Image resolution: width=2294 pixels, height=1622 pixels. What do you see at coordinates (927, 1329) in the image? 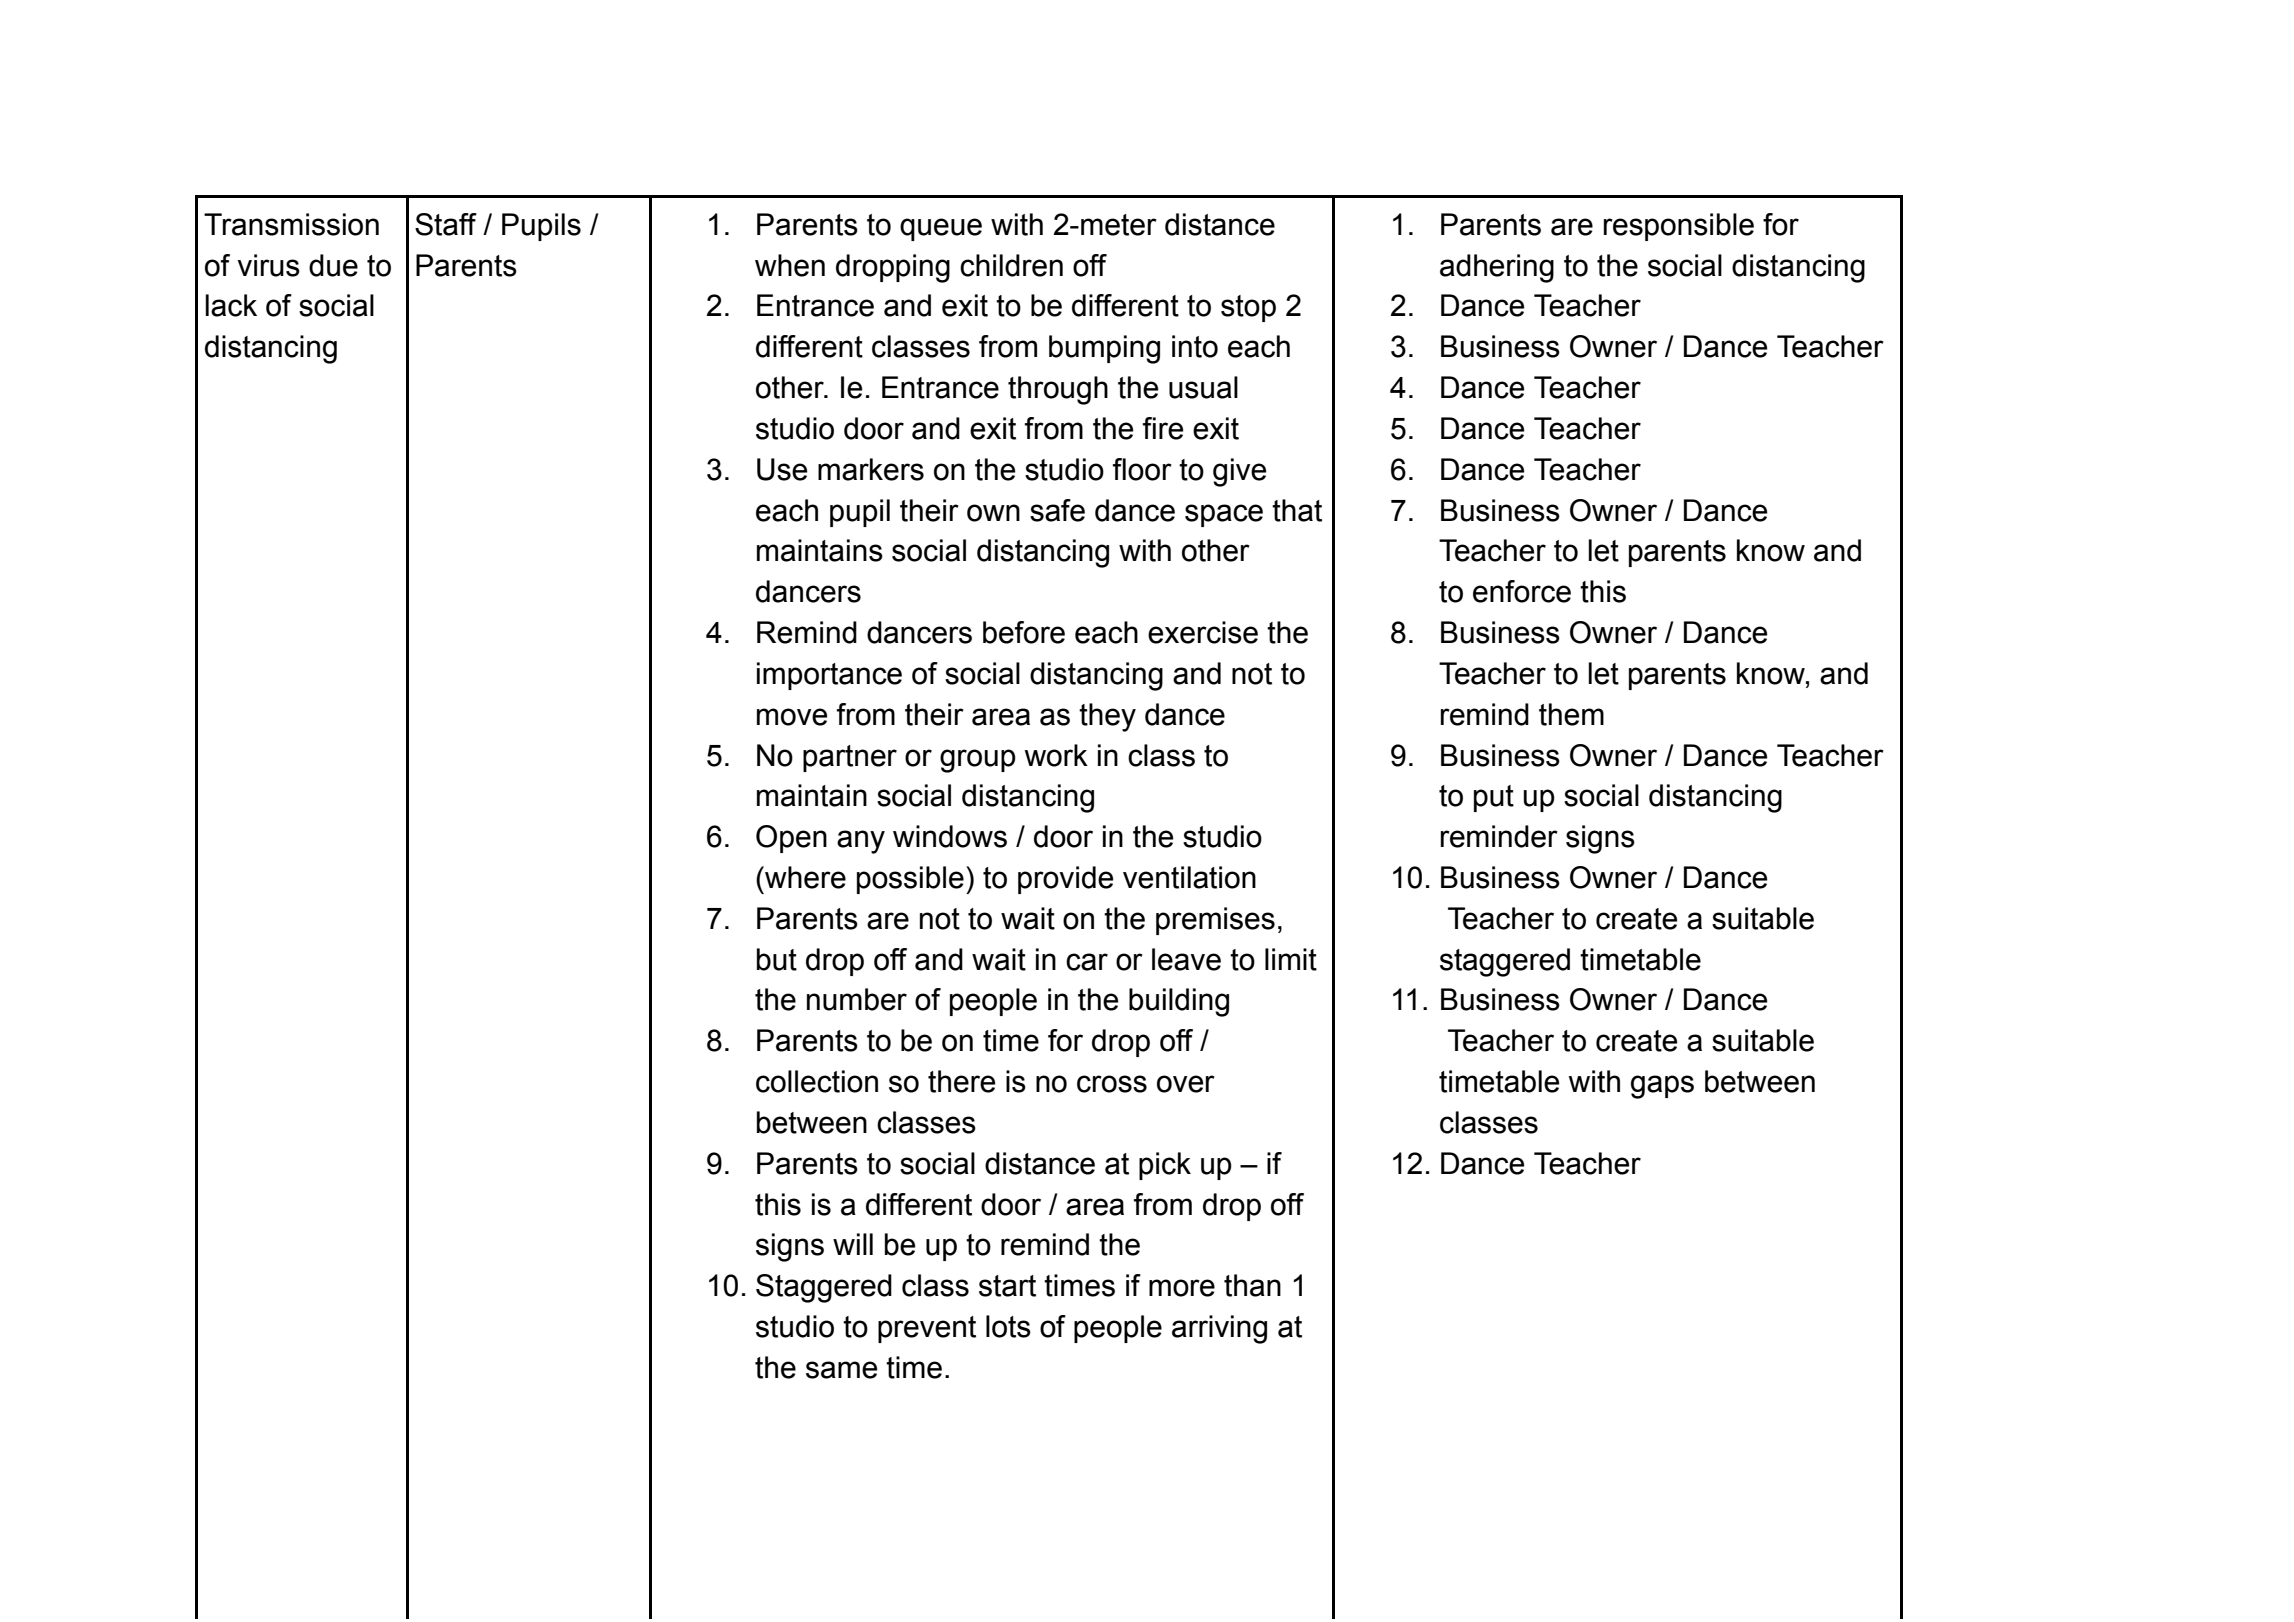
I see `prevent` at bounding box center [927, 1329].
